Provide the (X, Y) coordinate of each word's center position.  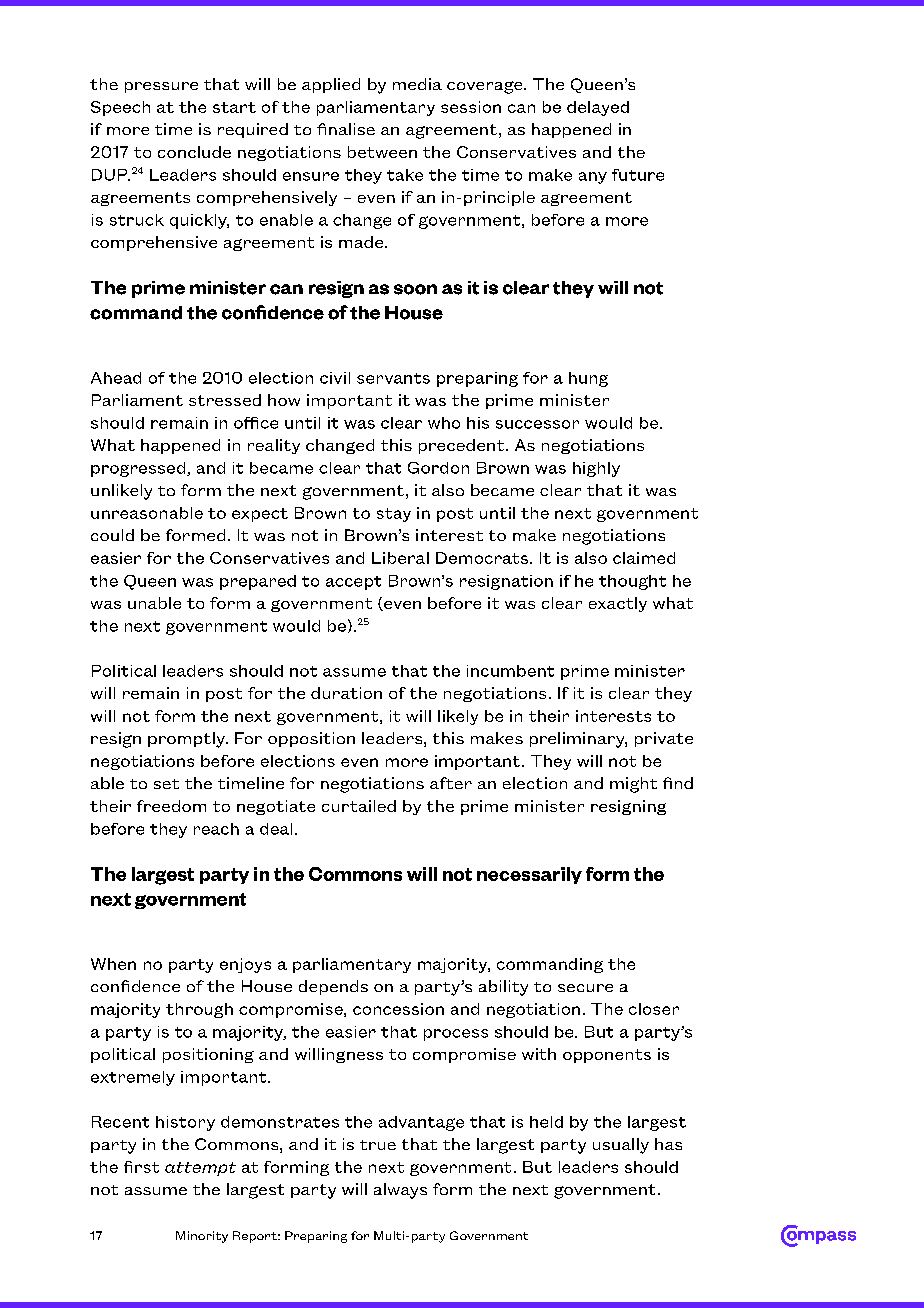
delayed (598, 108)
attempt (200, 1169)
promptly (187, 740)
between (382, 152)
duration (346, 693)
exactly (618, 604)
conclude (194, 152)
